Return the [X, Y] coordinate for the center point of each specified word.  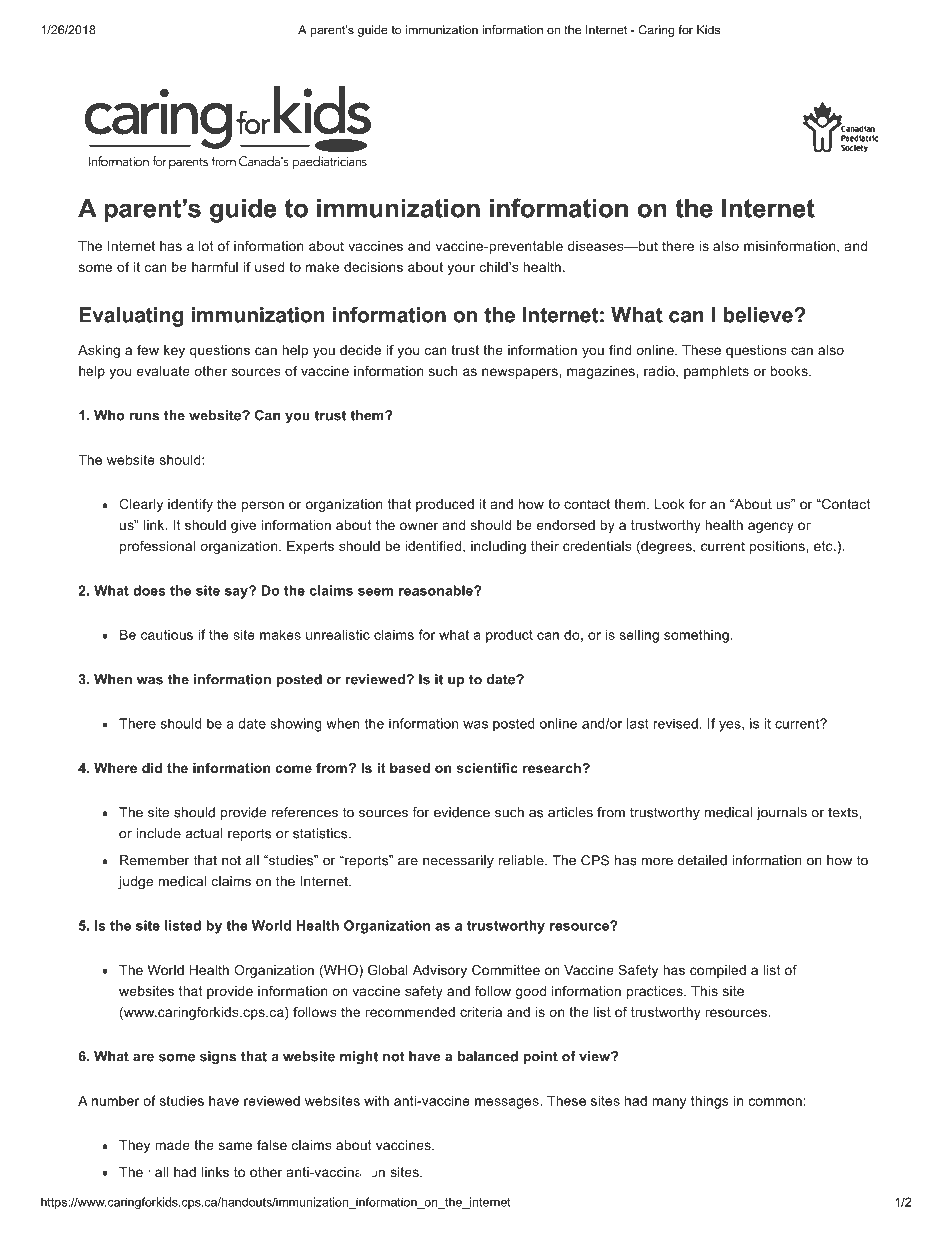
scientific [487, 768]
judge [135, 882]
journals [781, 813]
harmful [215, 267]
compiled [718, 971]
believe [758, 315]
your [461, 269]
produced [445, 505]
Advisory [440, 971]
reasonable [437, 590]
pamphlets [716, 372]
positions [778, 547]
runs [144, 417]
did [152, 768]
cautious [167, 635]
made [172, 1145]
